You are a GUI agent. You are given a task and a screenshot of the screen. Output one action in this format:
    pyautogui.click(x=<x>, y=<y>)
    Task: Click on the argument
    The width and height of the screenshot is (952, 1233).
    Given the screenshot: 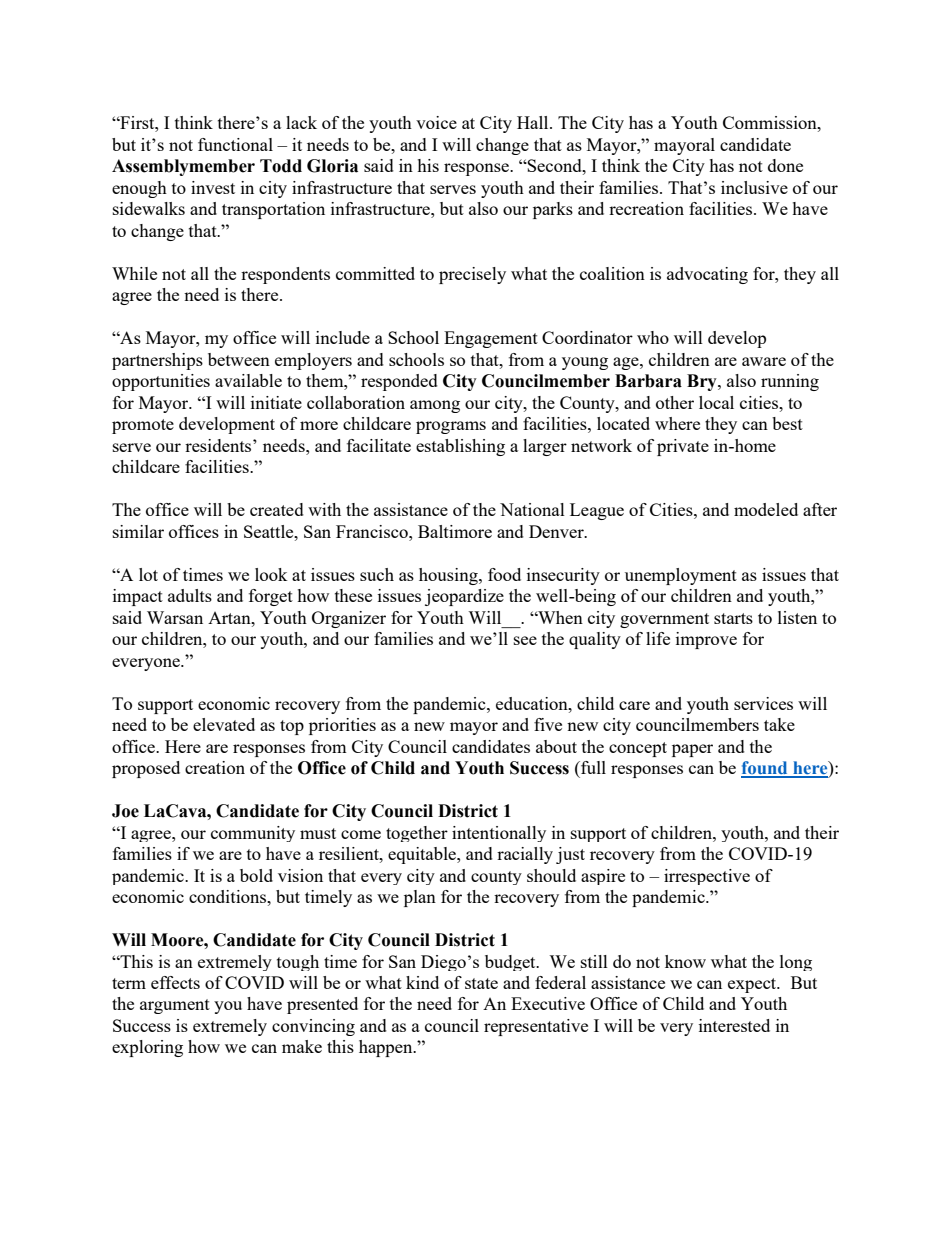 What is the action you would take?
    pyautogui.click(x=175, y=1006)
